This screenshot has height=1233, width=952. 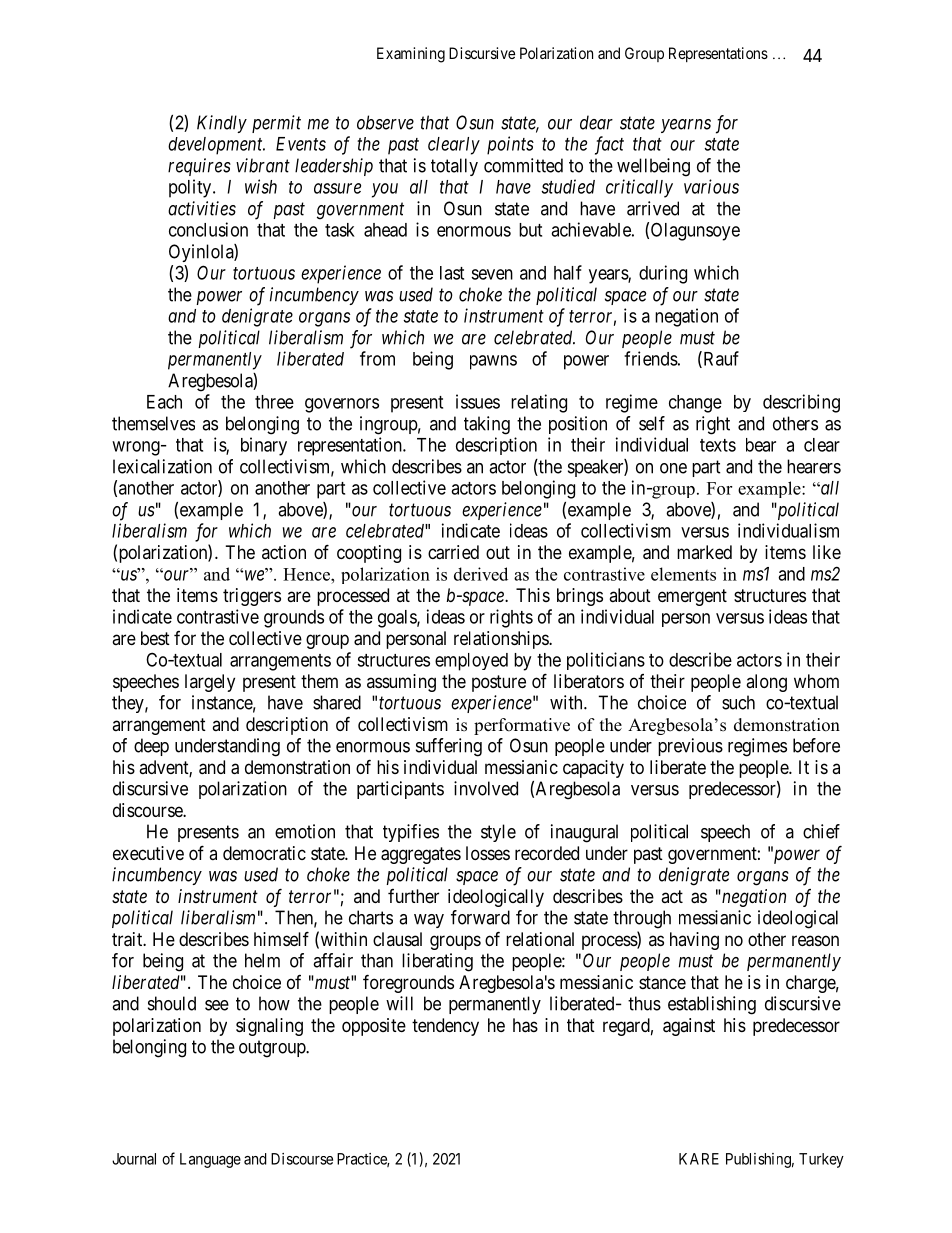 What do you see at coordinates (510, 145) in the screenshot?
I see `points` at bounding box center [510, 145].
